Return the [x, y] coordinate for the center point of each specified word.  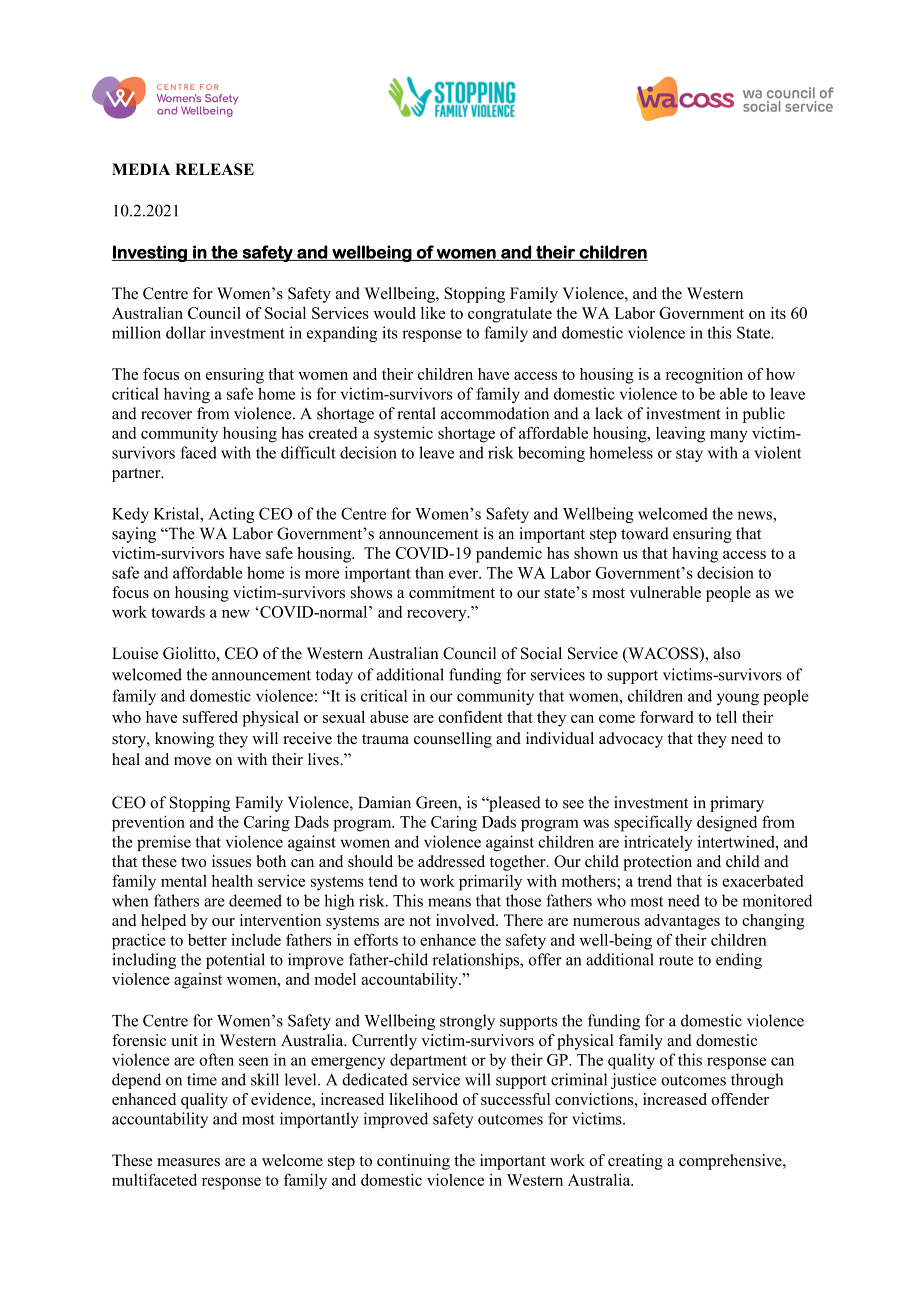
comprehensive [731, 1162]
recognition [704, 376]
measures [188, 1162]
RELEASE [214, 169]
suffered [210, 717]
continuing [413, 1162]
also [727, 653]
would [394, 313]
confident [470, 717]
